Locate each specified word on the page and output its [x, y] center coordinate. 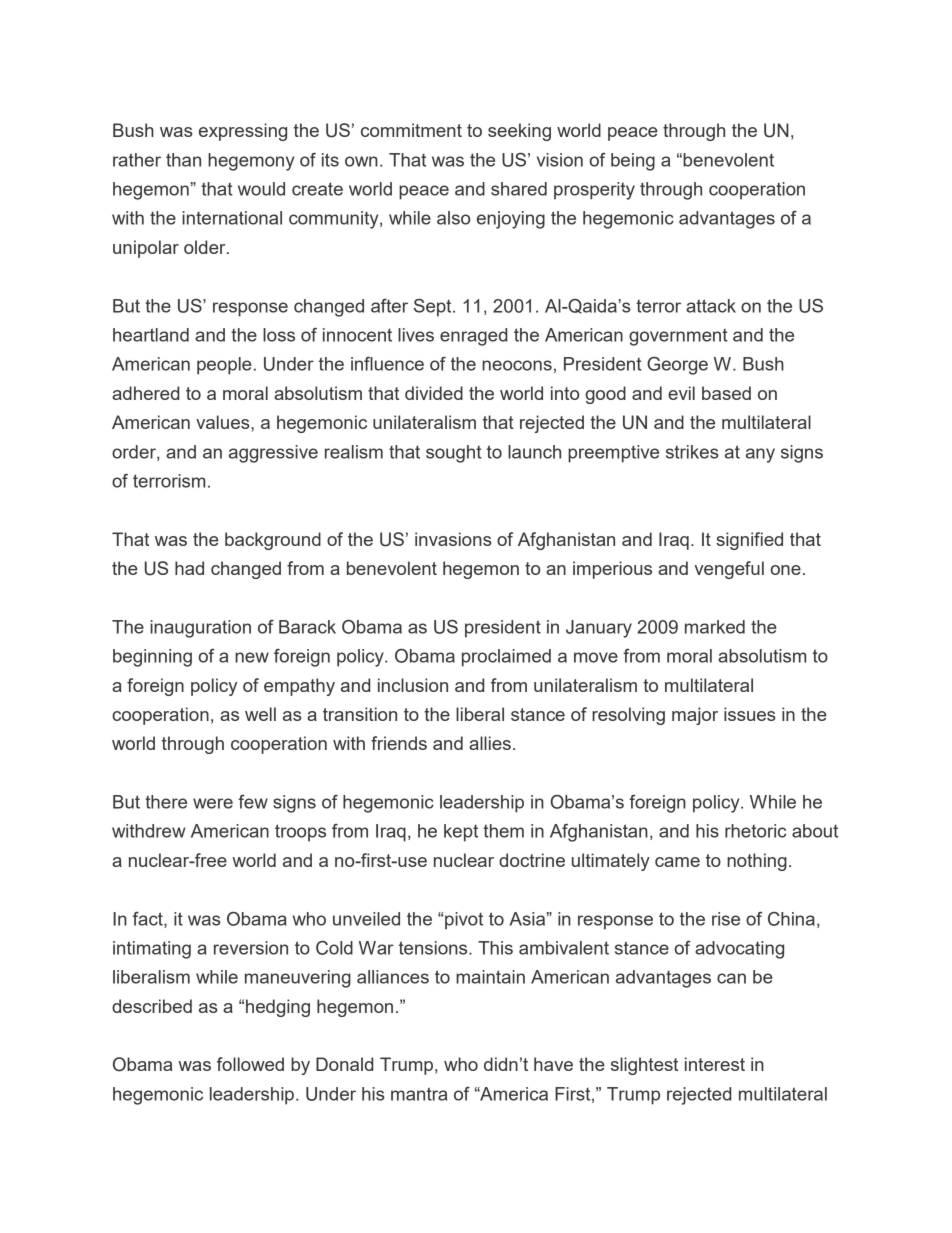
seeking [519, 132]
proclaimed [506, 658]
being [633, 162]
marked [715, 627]
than [183, 160]
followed [250, 1064]
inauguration [200, 629]
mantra [419, 1094]
